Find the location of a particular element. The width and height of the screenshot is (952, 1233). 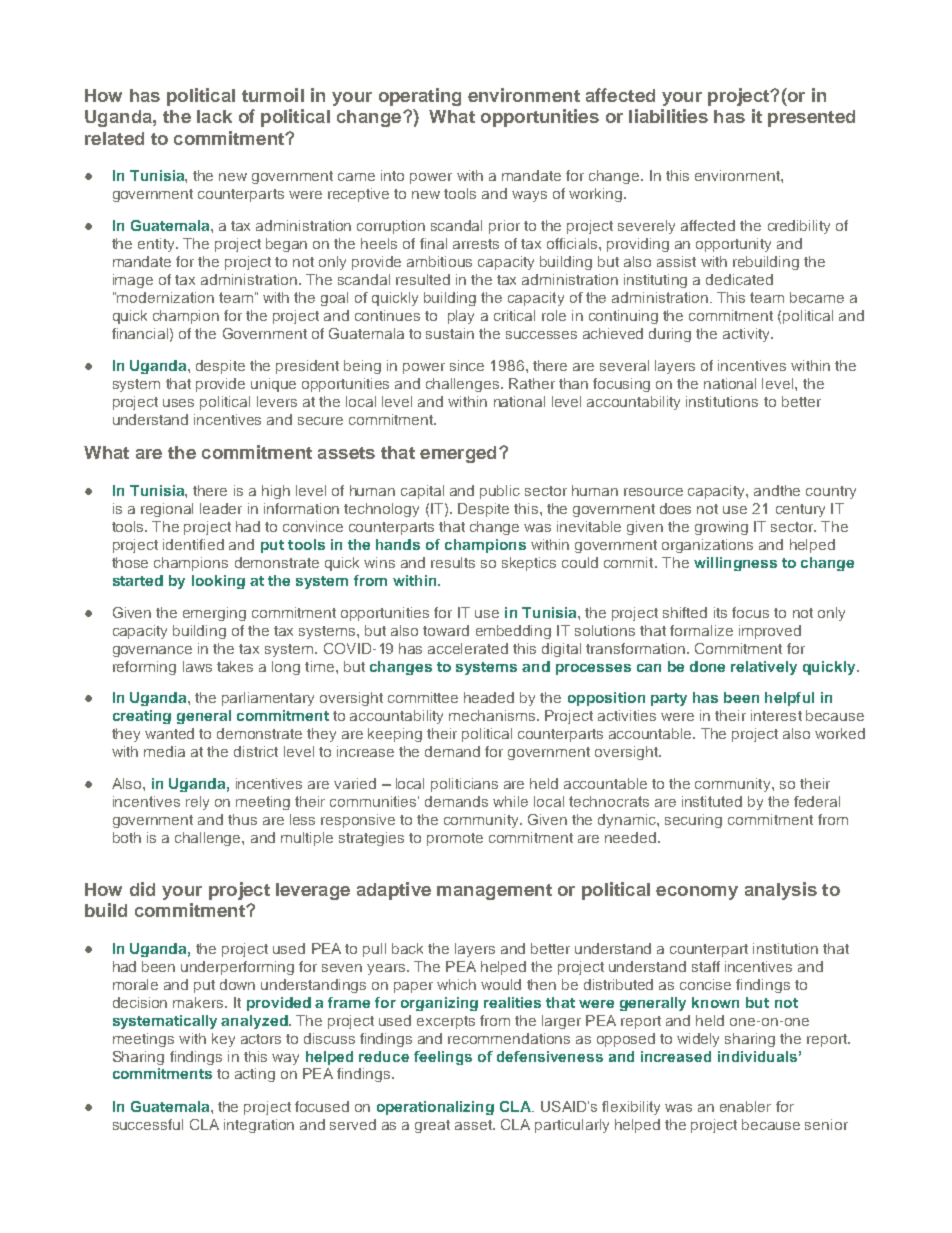

lack is located at coordinates (214, 116).
